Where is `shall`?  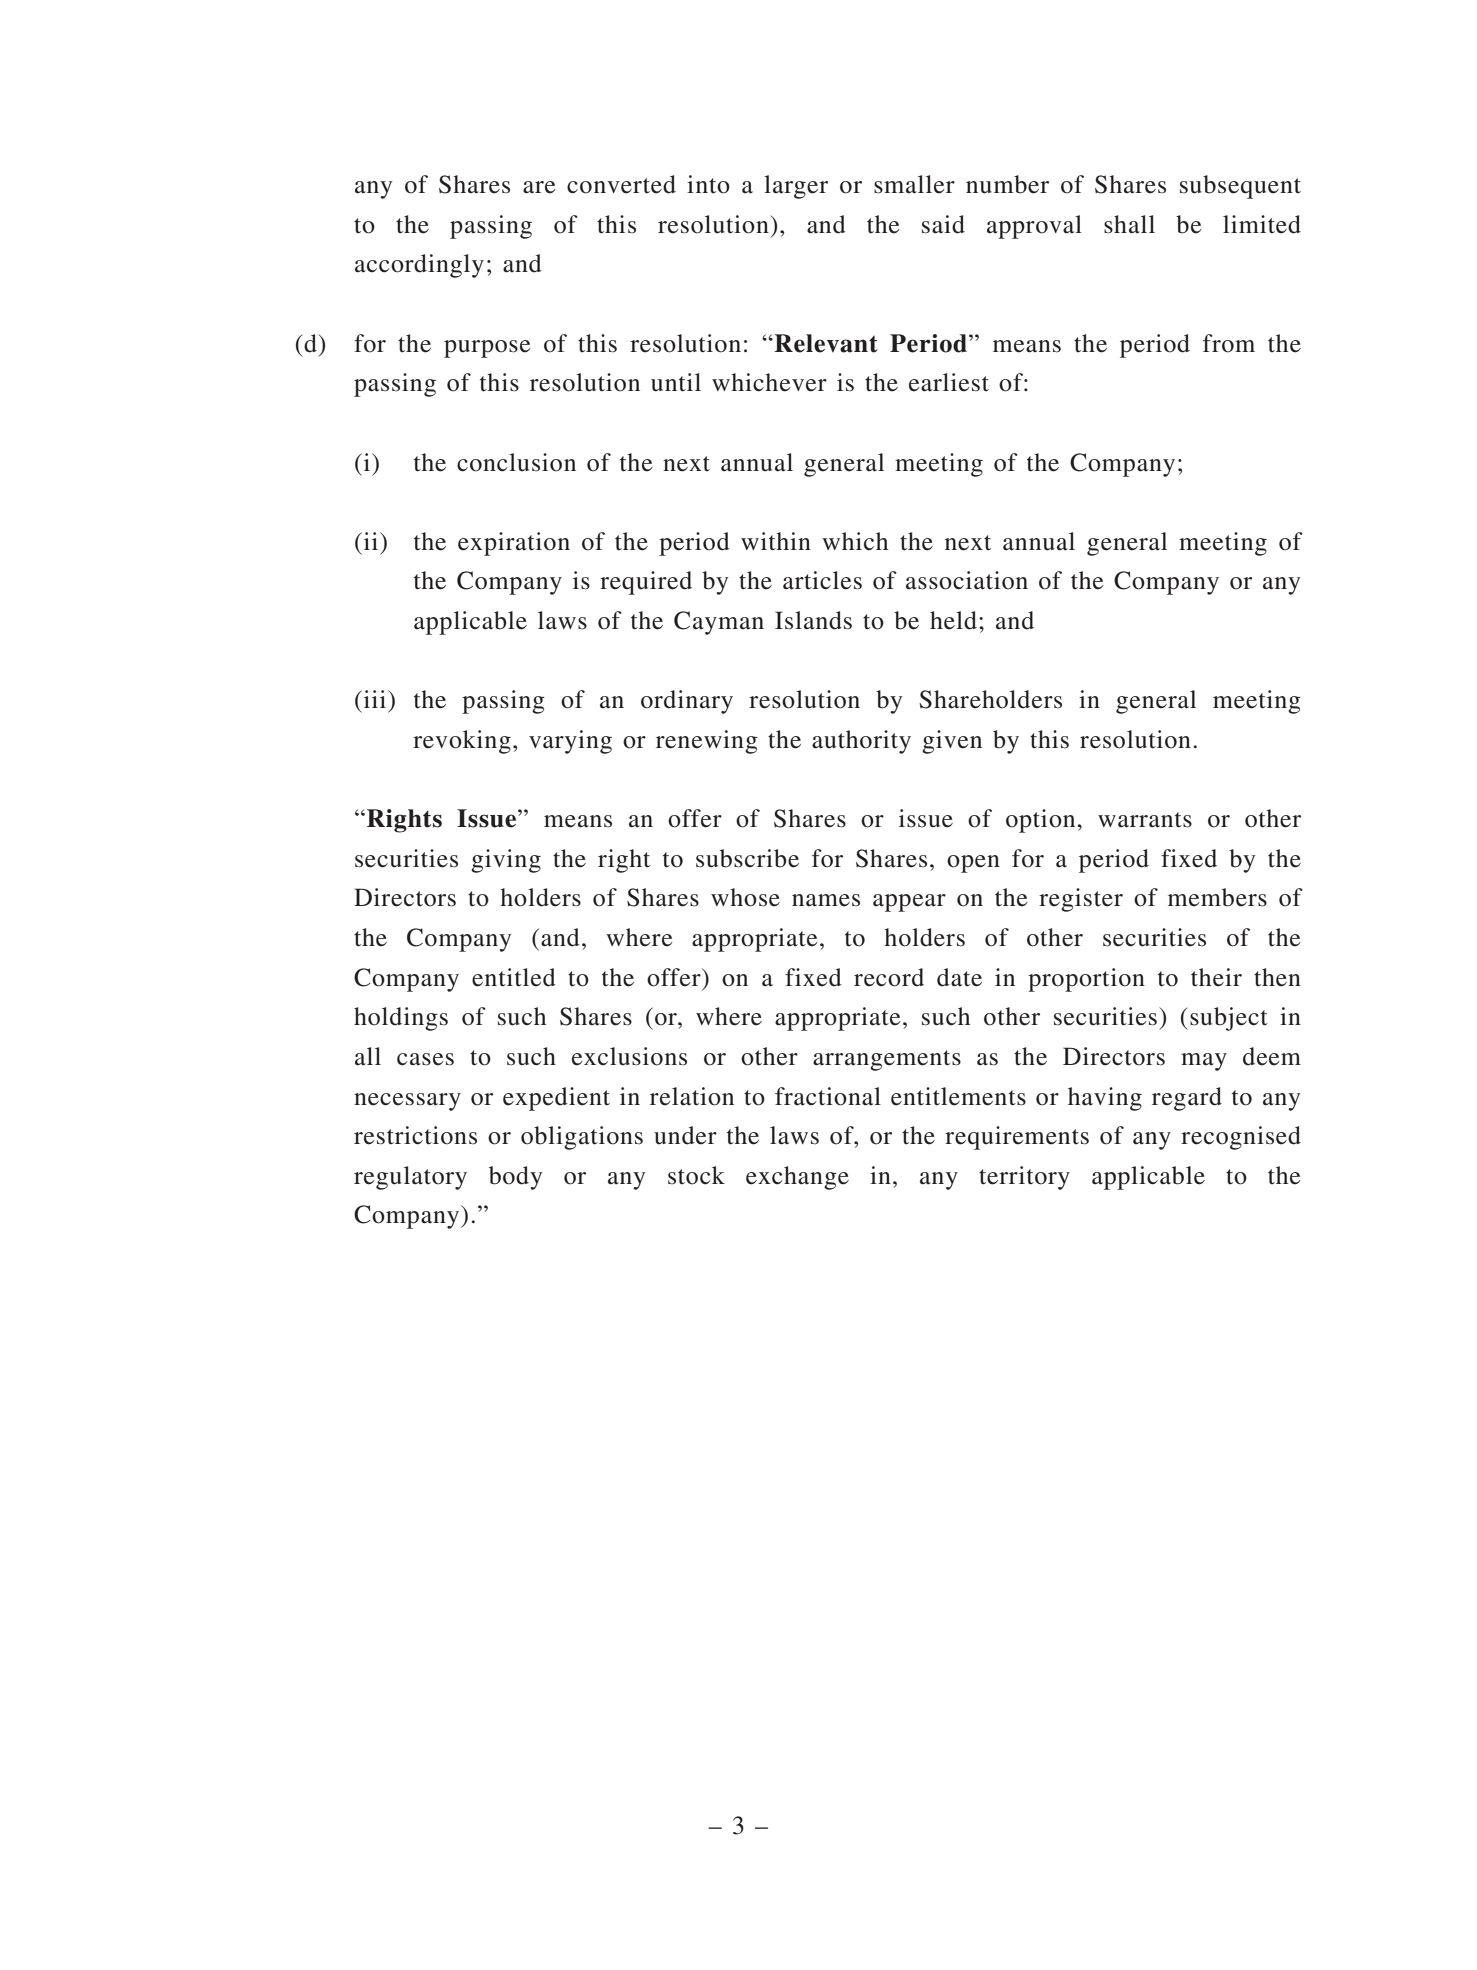
shall is located at coordinates (1129, 224).
